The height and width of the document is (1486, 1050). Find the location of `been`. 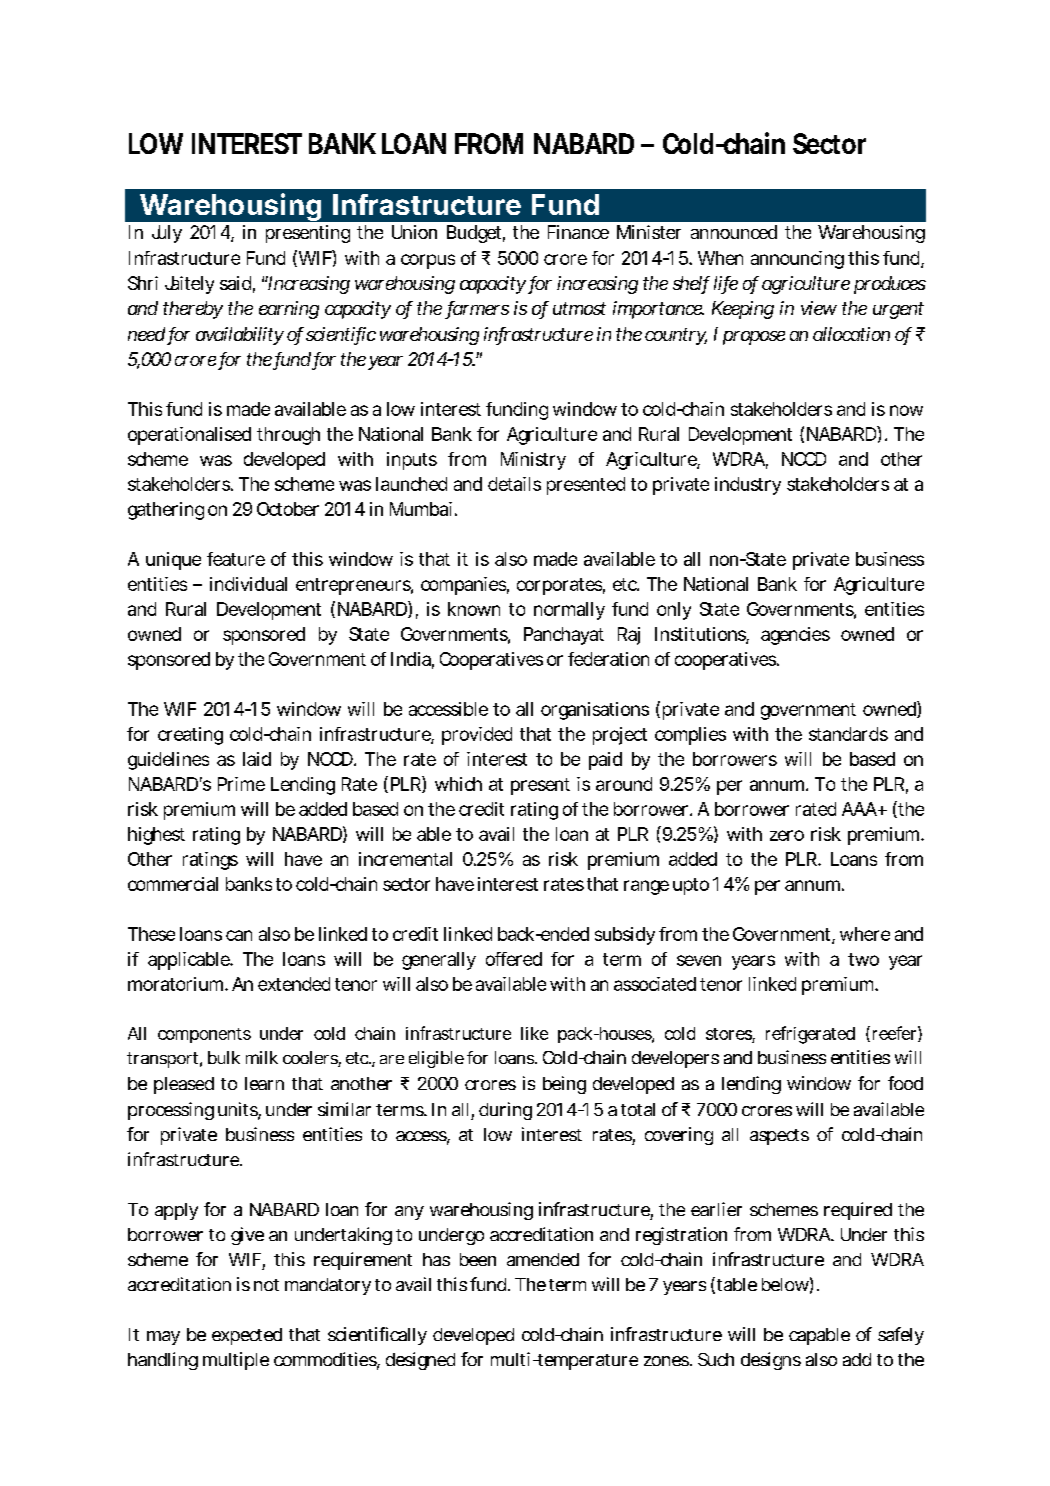

been is located at coordinates (478, 1259).
